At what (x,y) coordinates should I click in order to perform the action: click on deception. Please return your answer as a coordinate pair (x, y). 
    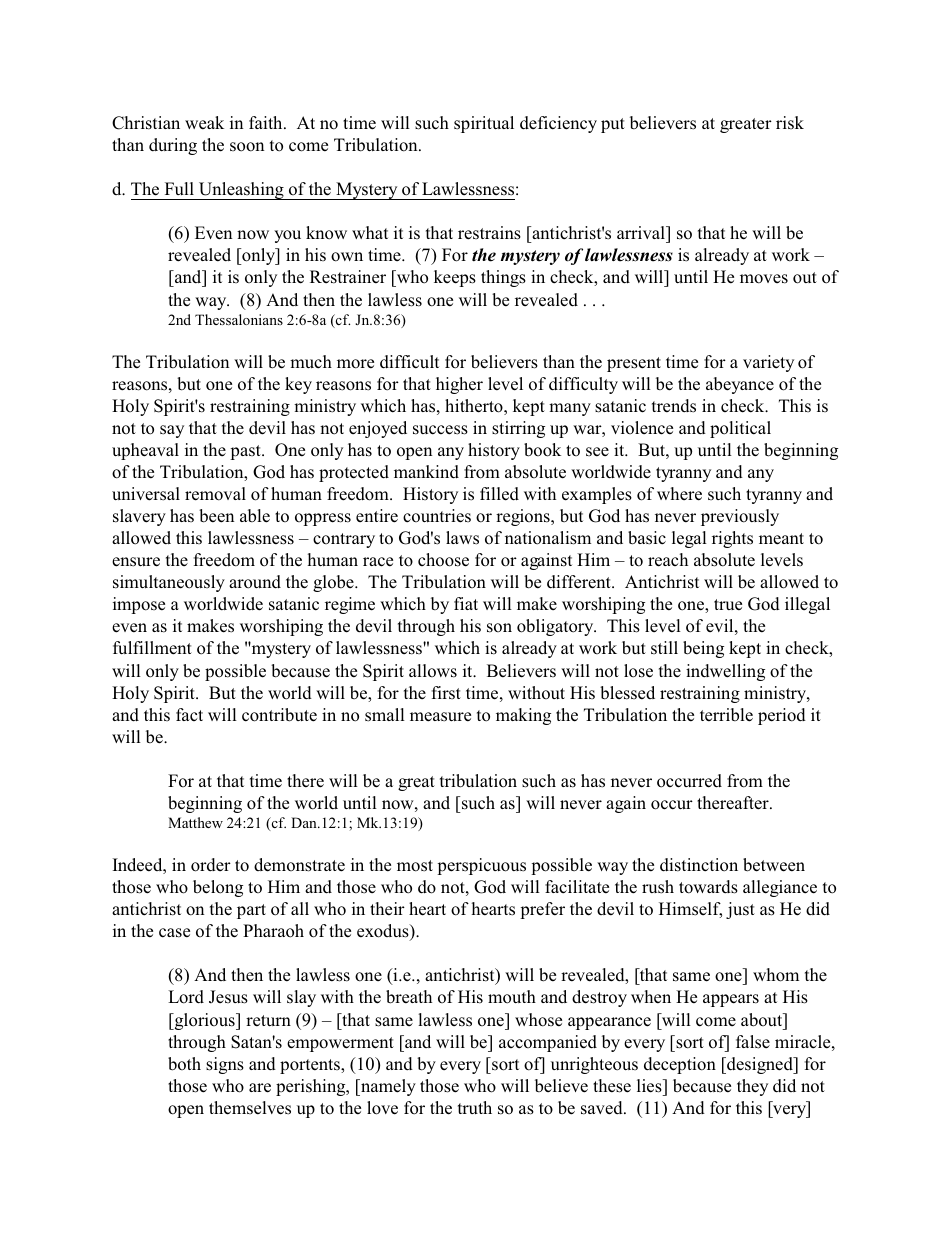
    Looking at the image, I should click on (680, 1065).
